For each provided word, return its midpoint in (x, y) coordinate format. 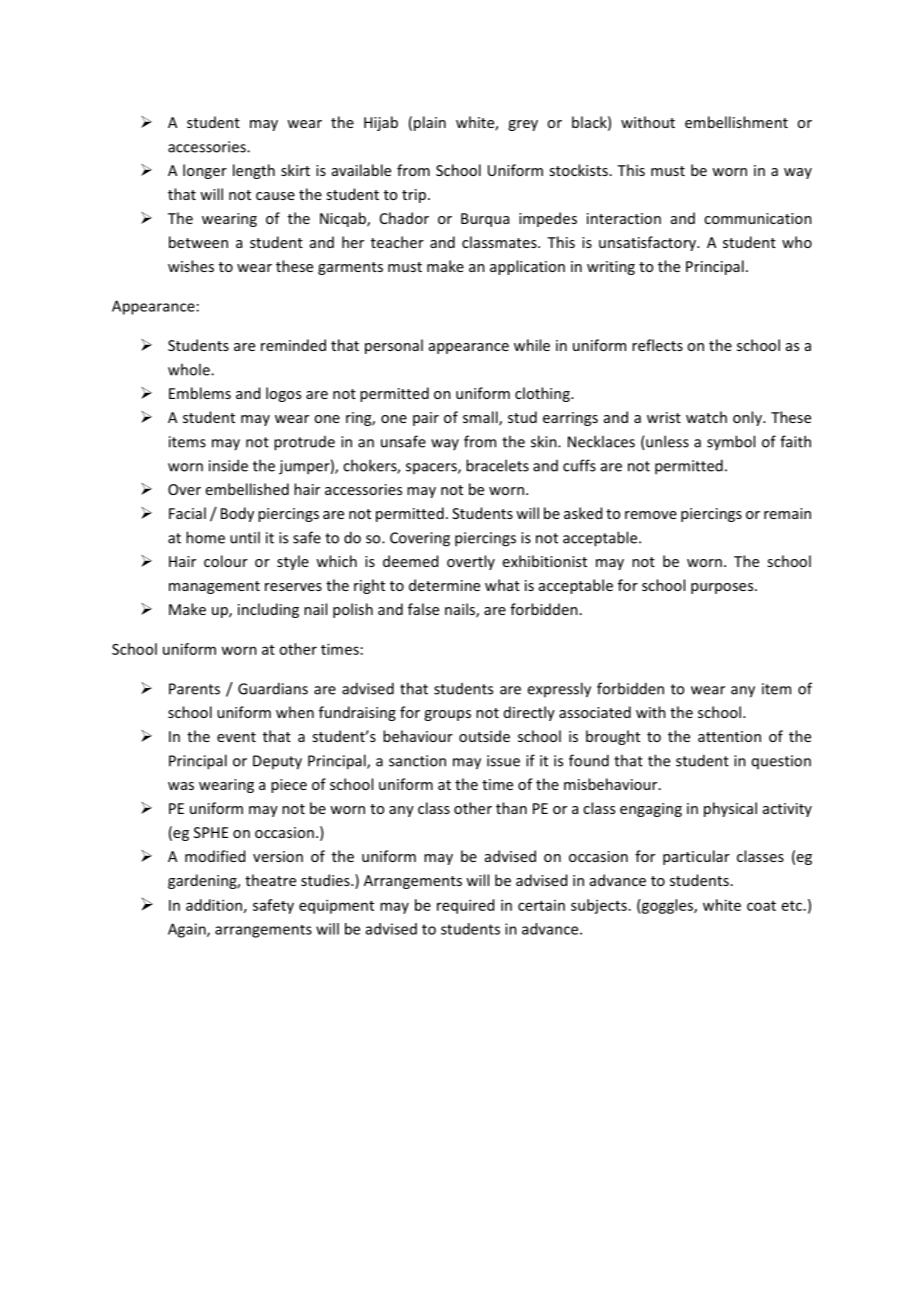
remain (787, 513)
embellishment (736, 122)
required (465, 906)
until (245, 537)
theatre (270, 880)
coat (761, 906)
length (254, 171)
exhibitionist (545, 561)
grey (523, 125)
